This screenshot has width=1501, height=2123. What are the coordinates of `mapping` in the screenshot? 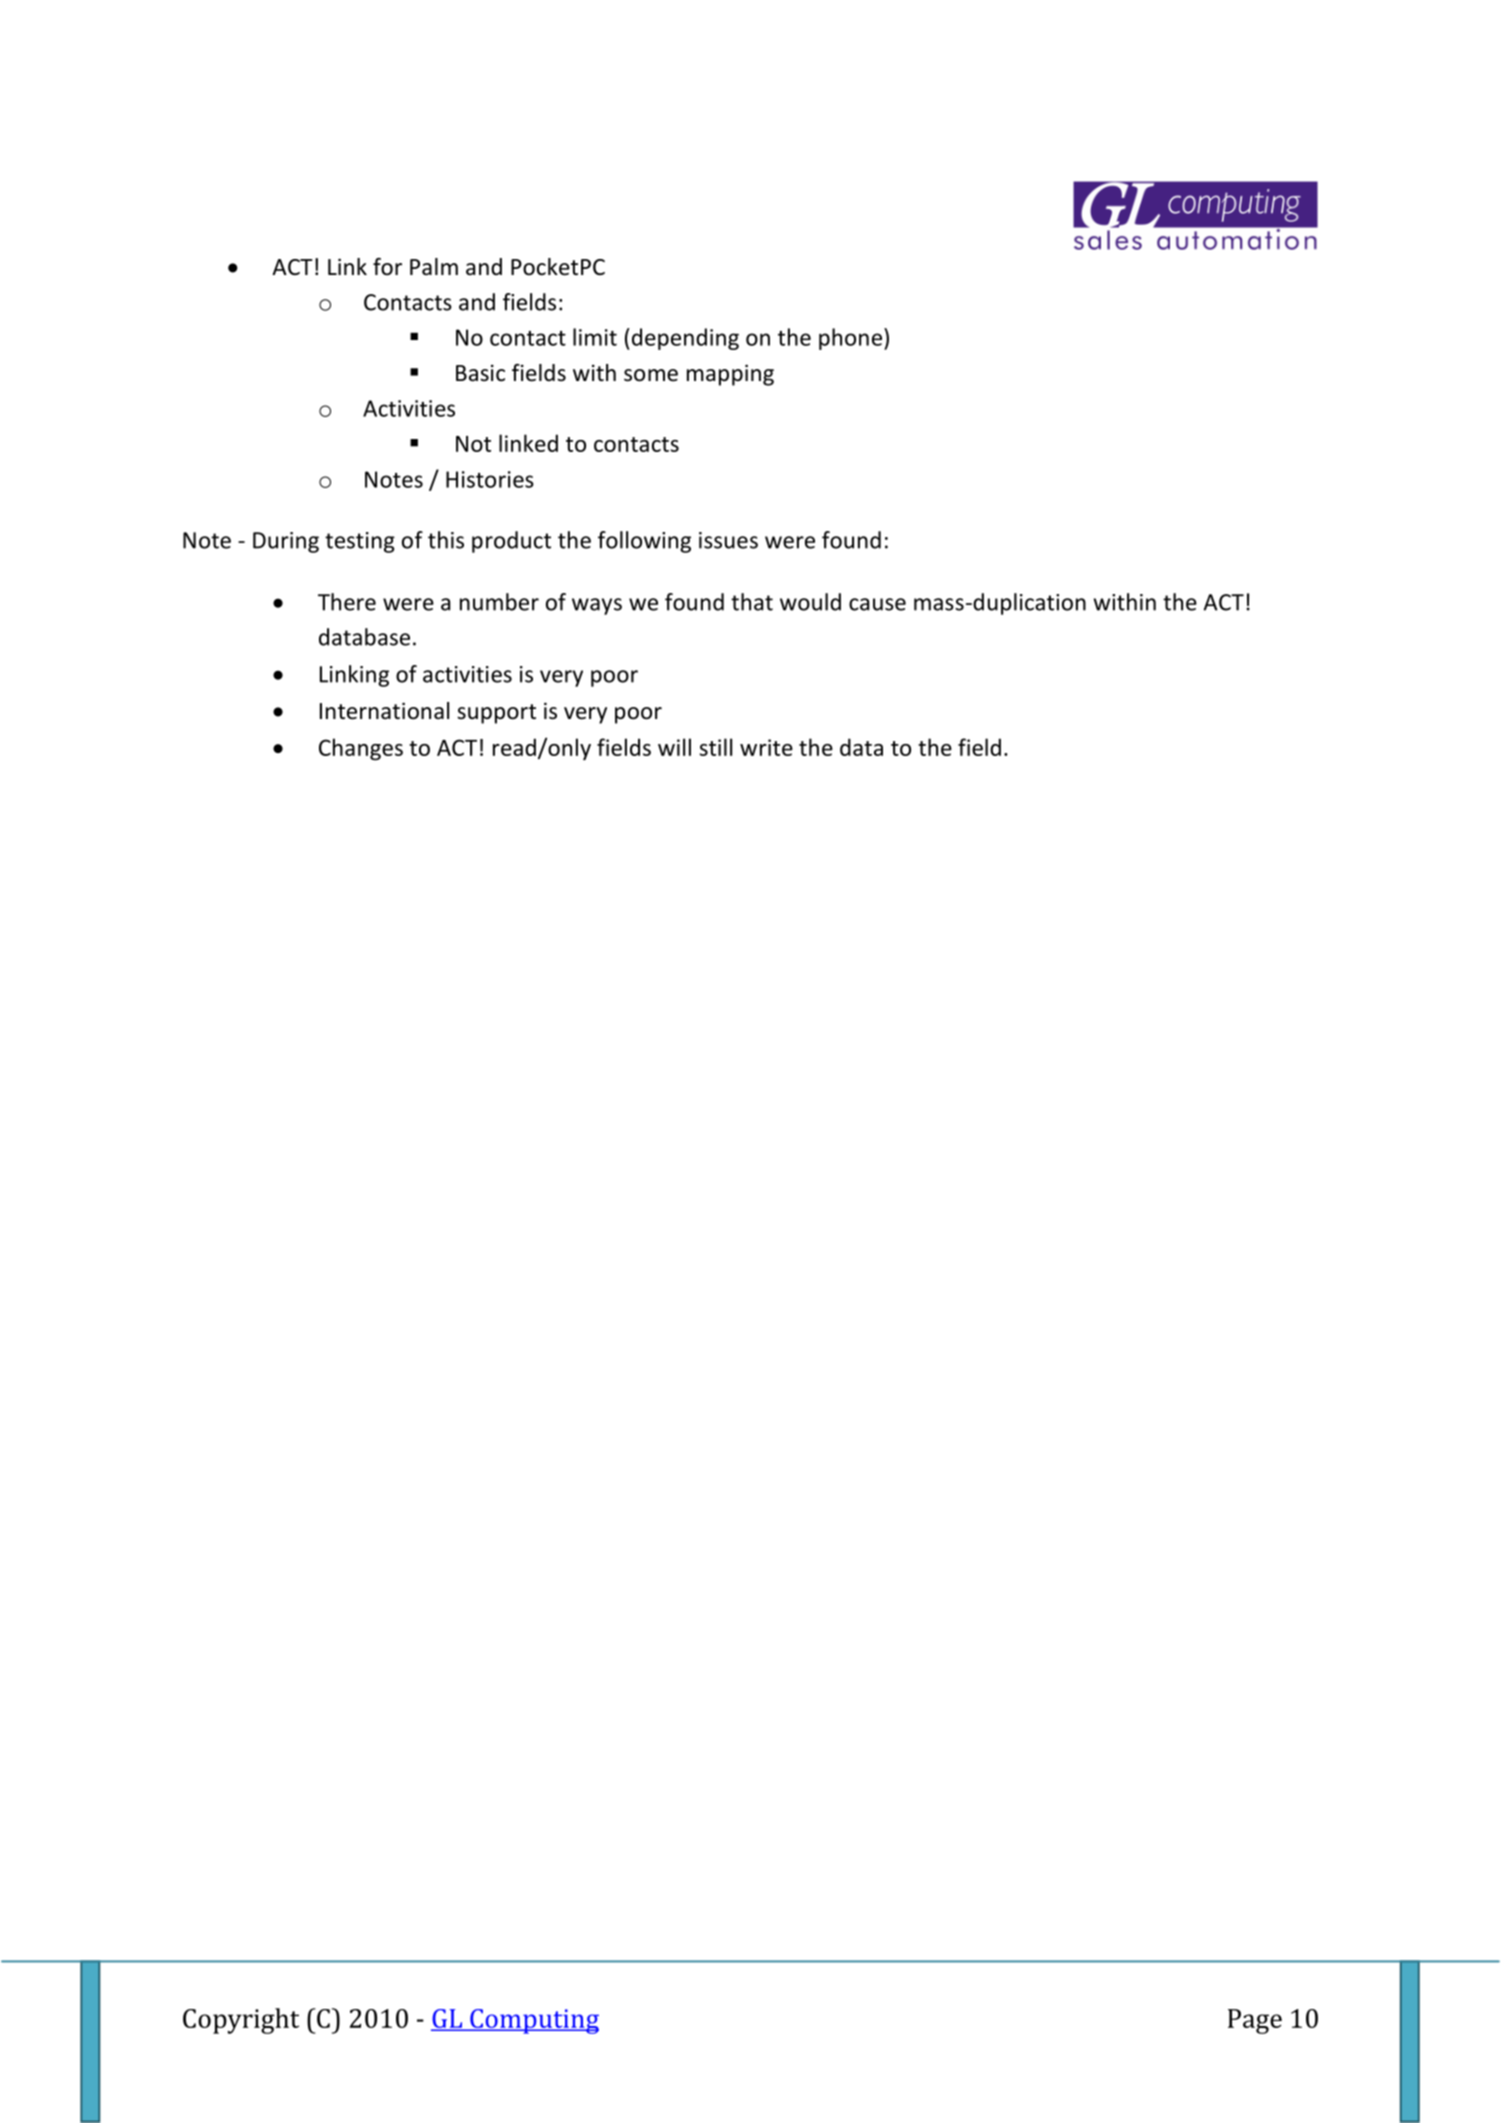 It's located at (730, 375).
